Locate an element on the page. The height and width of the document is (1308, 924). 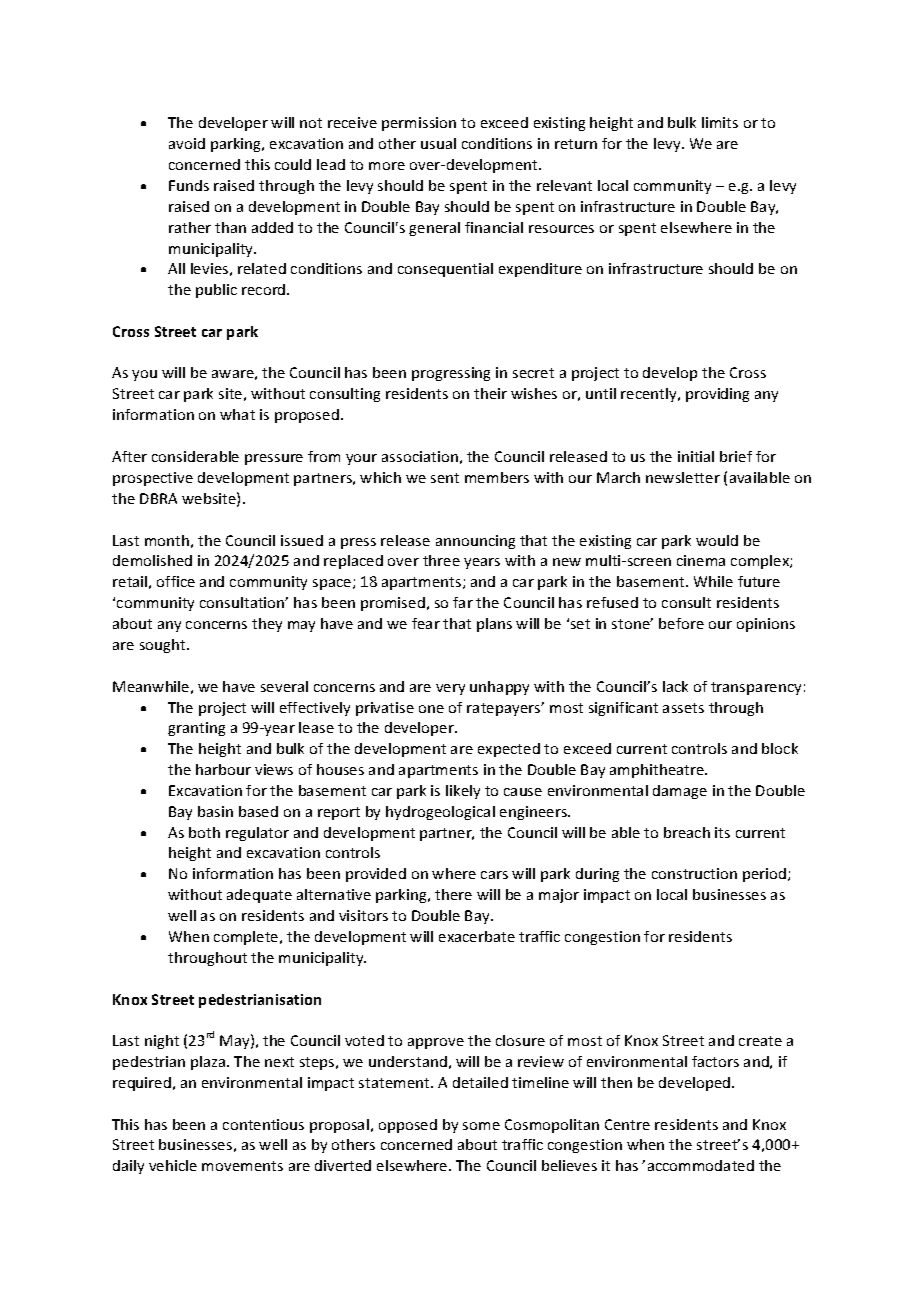
some is located at coordinates (481, 1126).
